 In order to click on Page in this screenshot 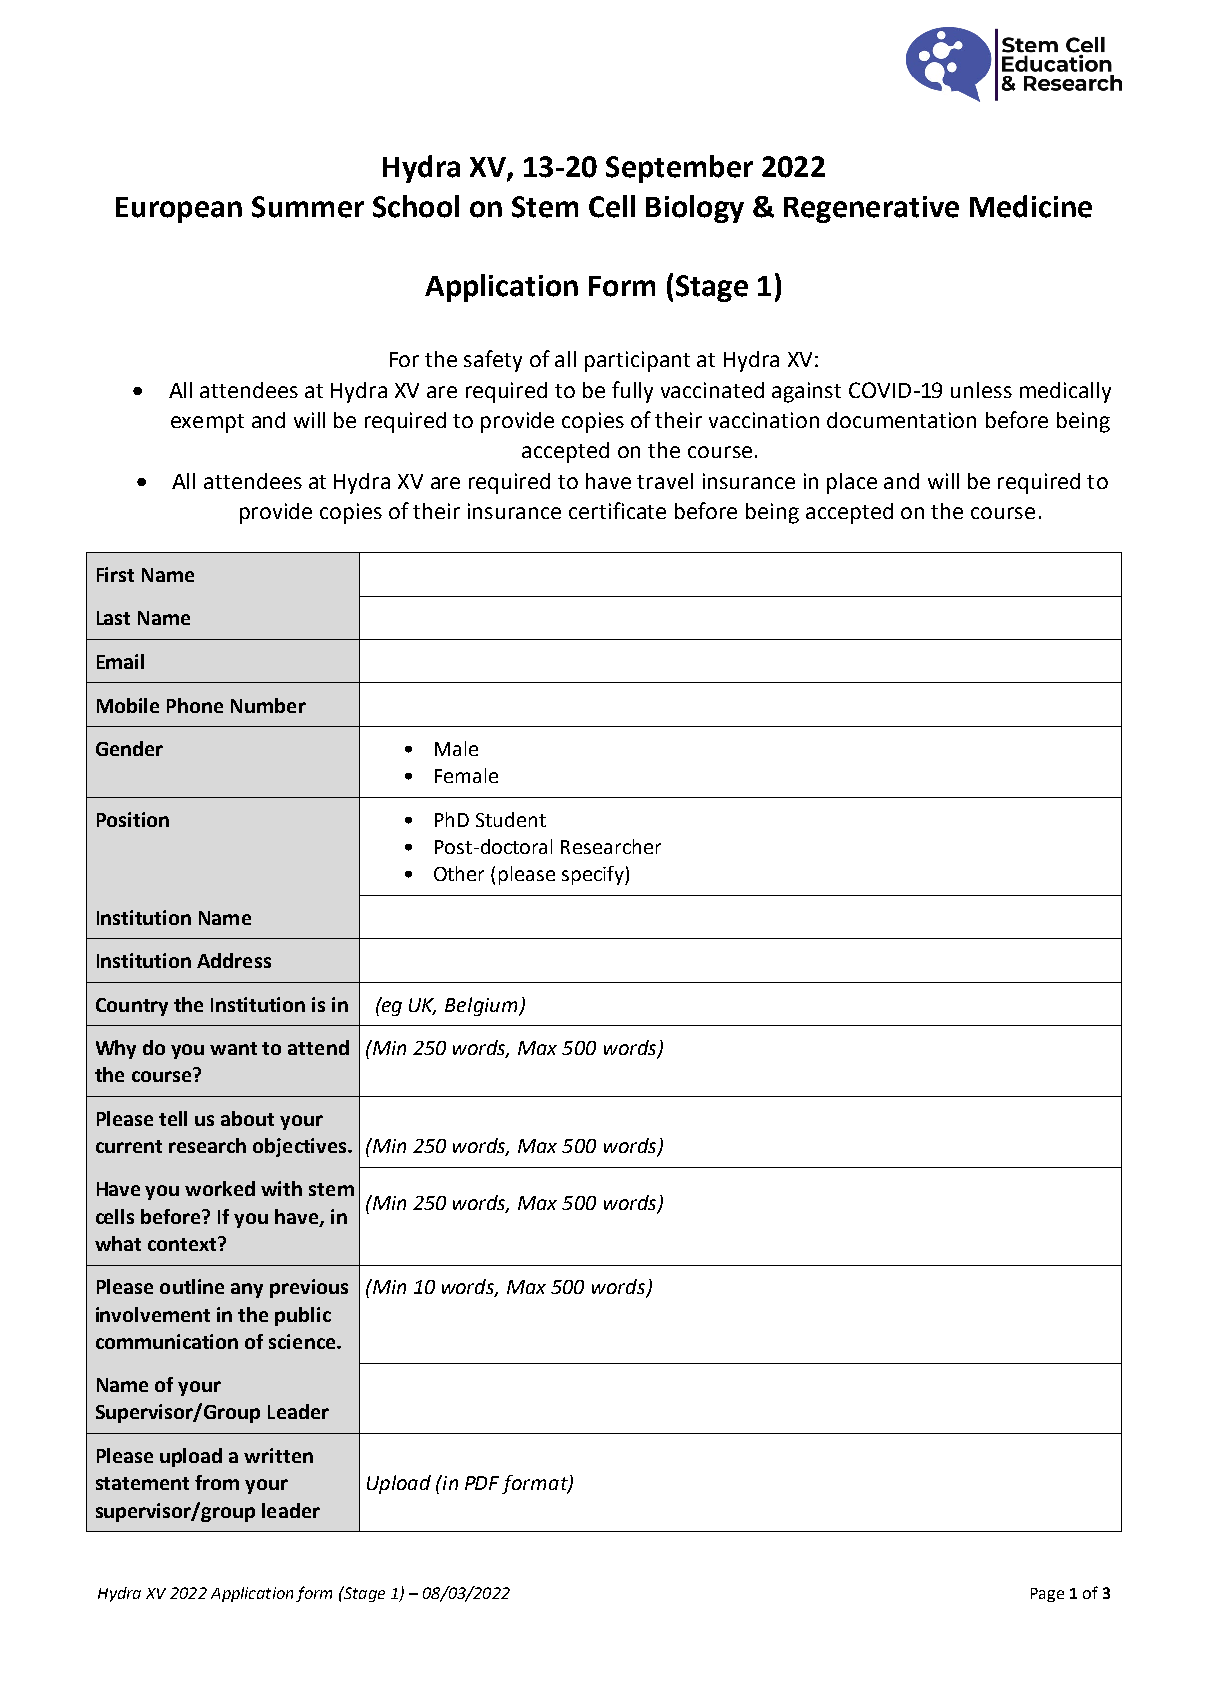, I will do `click(1047, 1595)`.
